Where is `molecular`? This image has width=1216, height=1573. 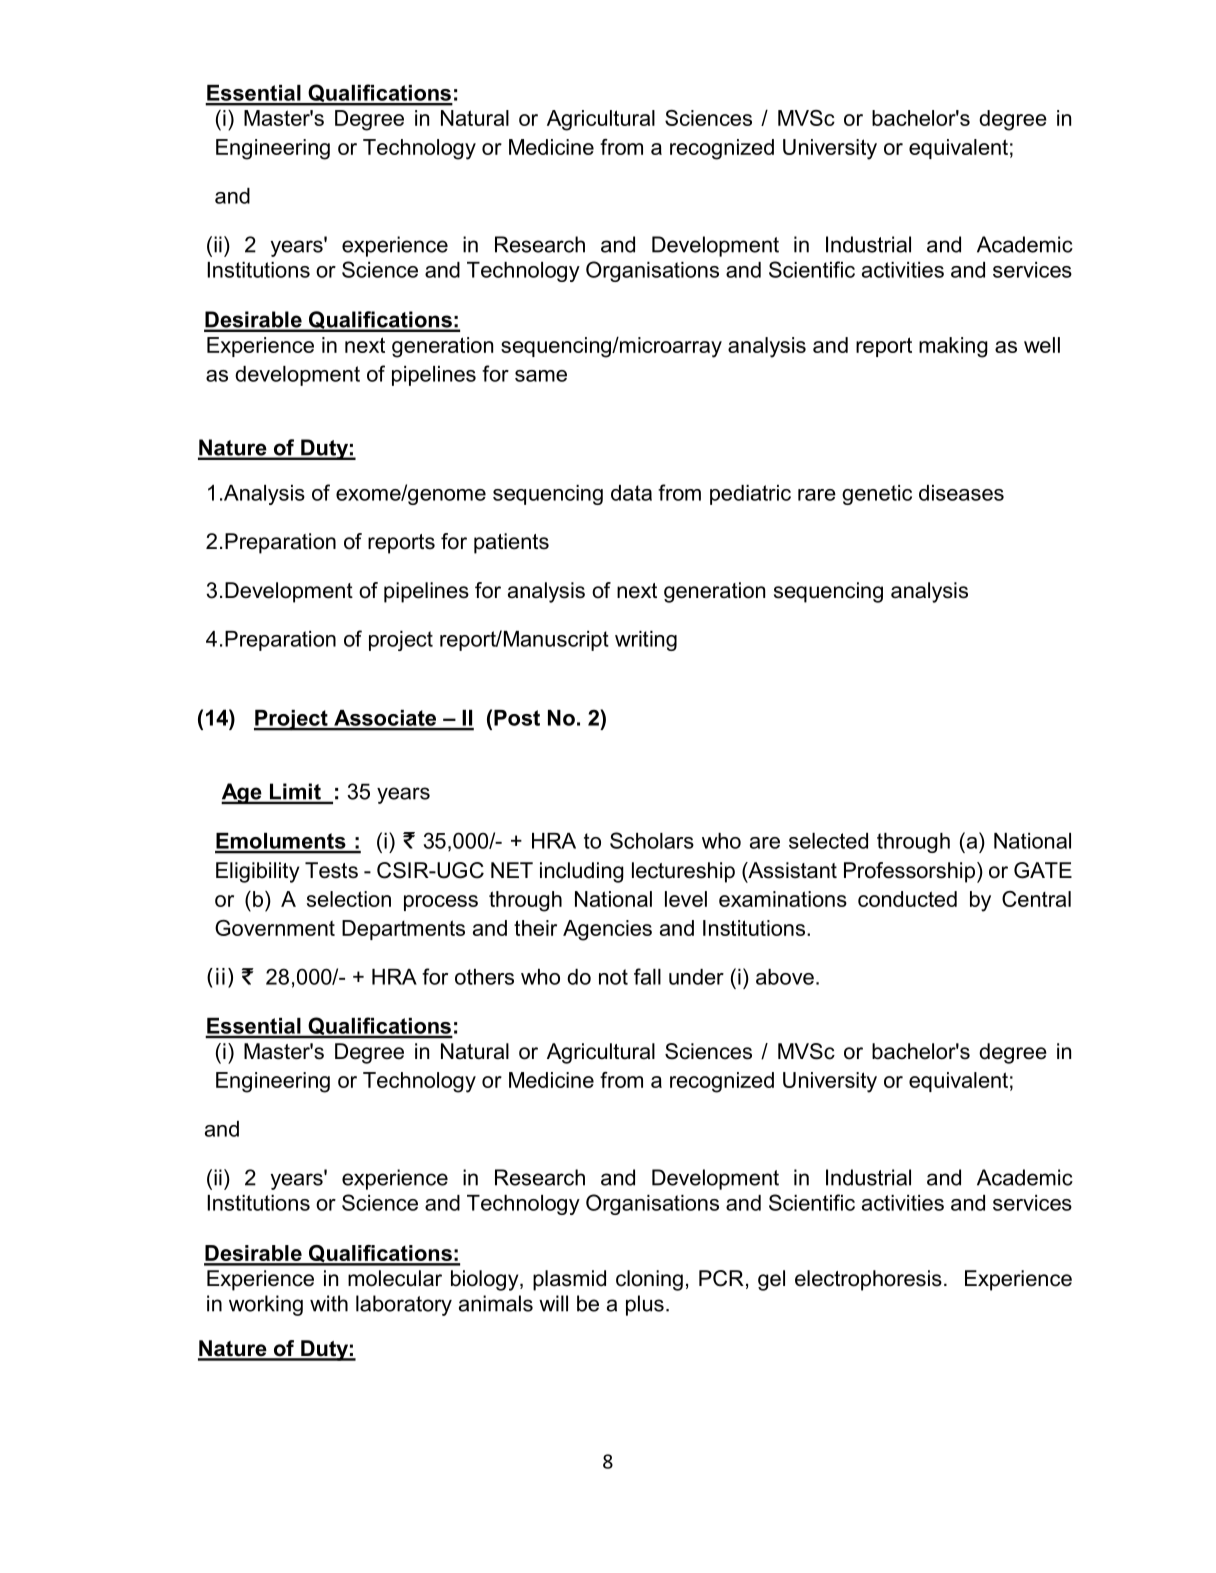 molecular is located at coordinates (395, 1278).
